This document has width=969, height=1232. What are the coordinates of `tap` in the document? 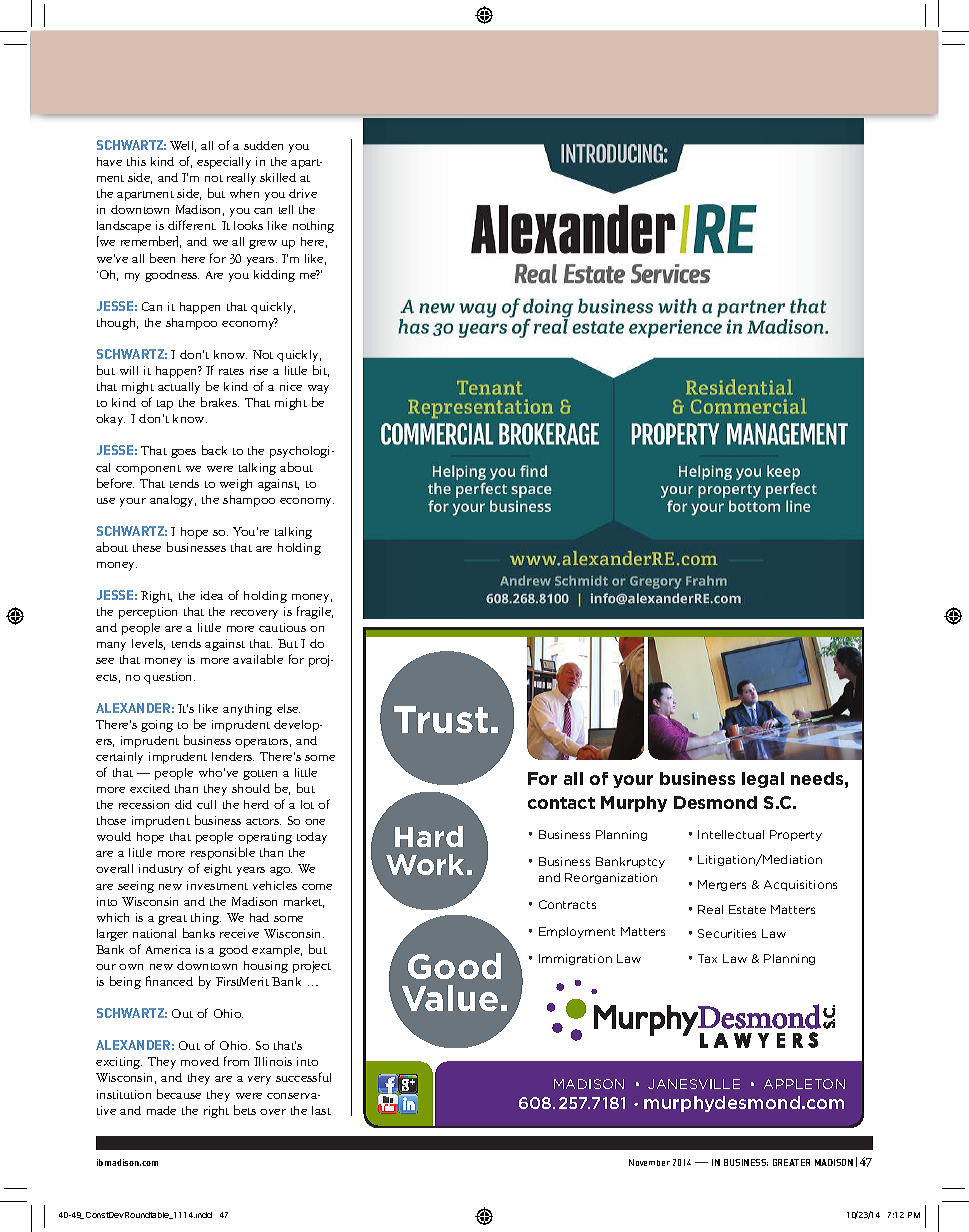 It's located at (165, 405).
